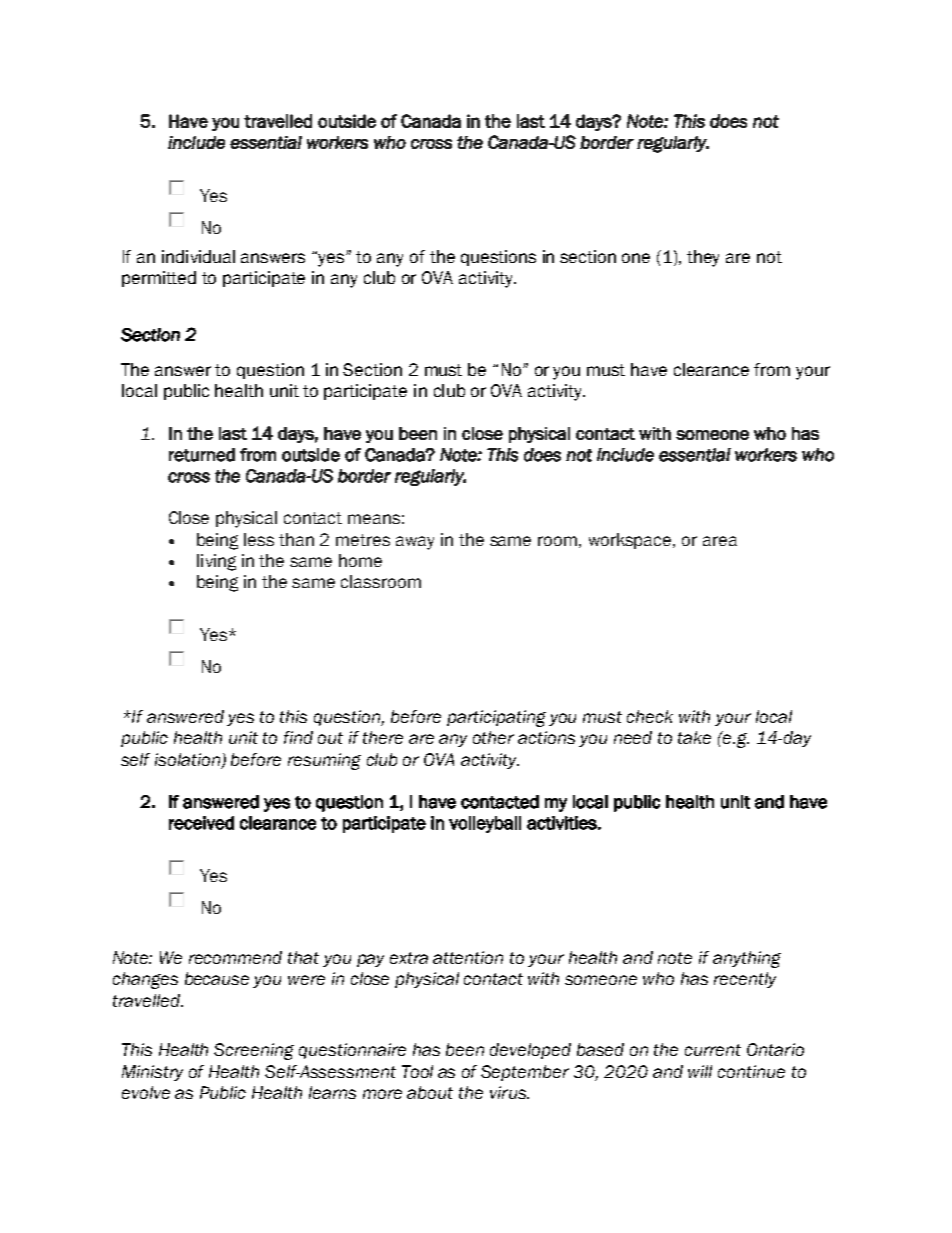 This screenshot has width=952, height=1233. Describe the element at coordinates (703, 258) in the screenshot. I see `they` at that location.
